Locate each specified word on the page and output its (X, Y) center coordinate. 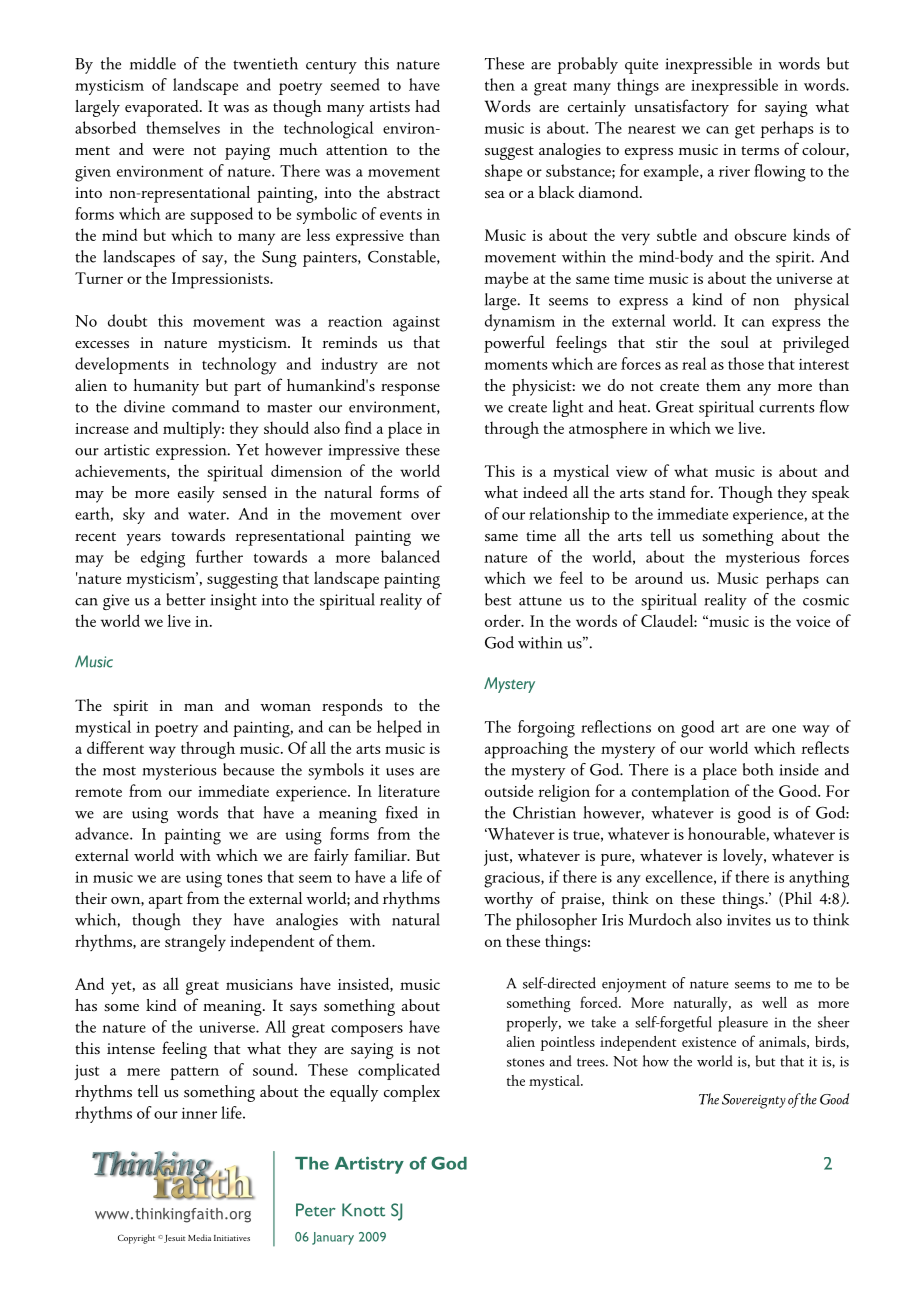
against (416, 324)
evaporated (163, 108)
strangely (195, 943)
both (758, 769)
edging (163, 559)
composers (367, 1031)
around (659, 577)
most (119, 771)
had (427, 106)
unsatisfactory (681, 108)
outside (509, 790)
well (774, 1002)
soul (735, 342)
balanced (410, 556)
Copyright (136, 1239)
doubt (127, 320)
